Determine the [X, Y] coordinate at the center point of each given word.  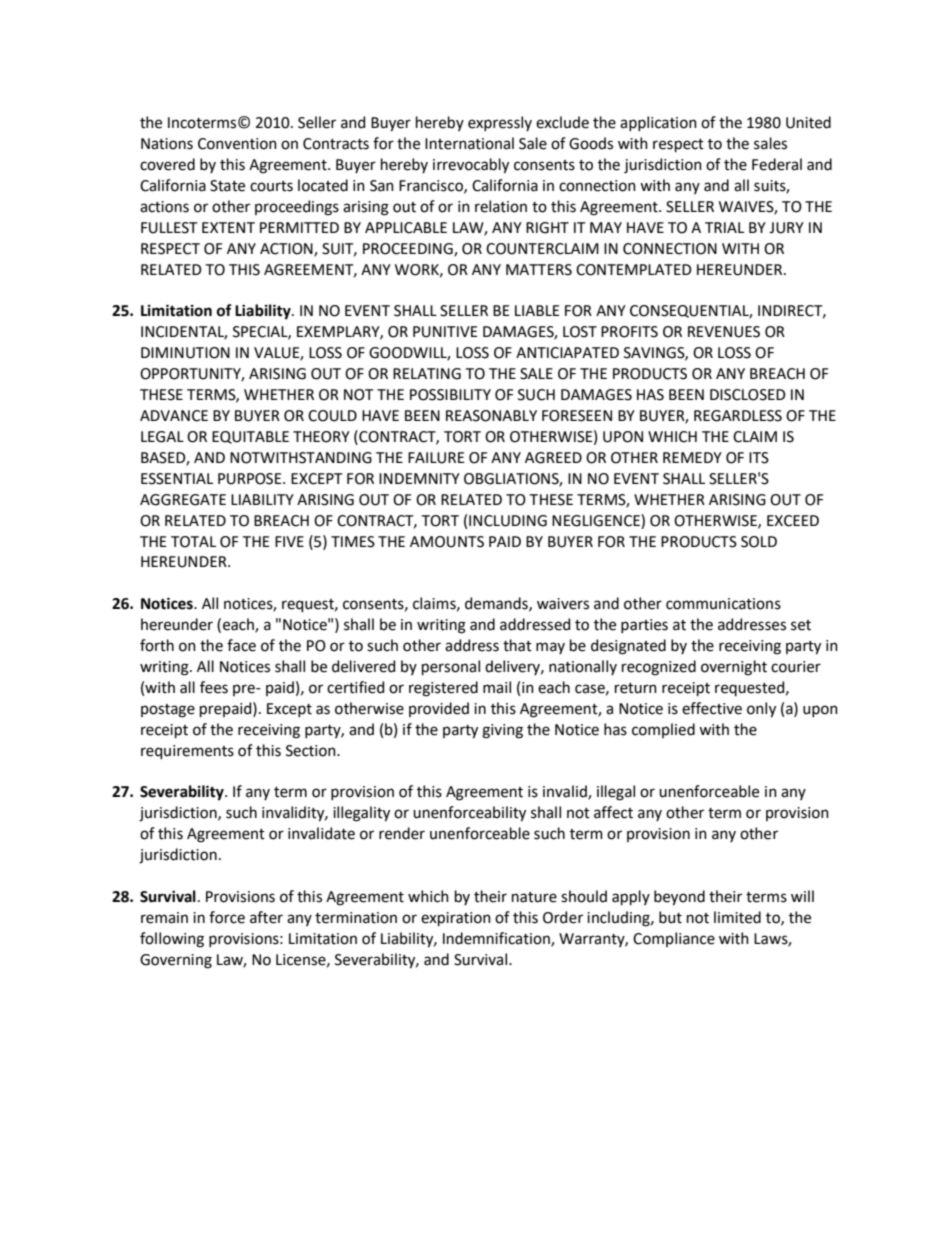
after [266, 917]
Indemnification [497, 939]
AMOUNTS [447, 542]
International [469, 143]
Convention [237, 144]
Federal [777, 164]
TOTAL [193, 542]
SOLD [759, 542]
